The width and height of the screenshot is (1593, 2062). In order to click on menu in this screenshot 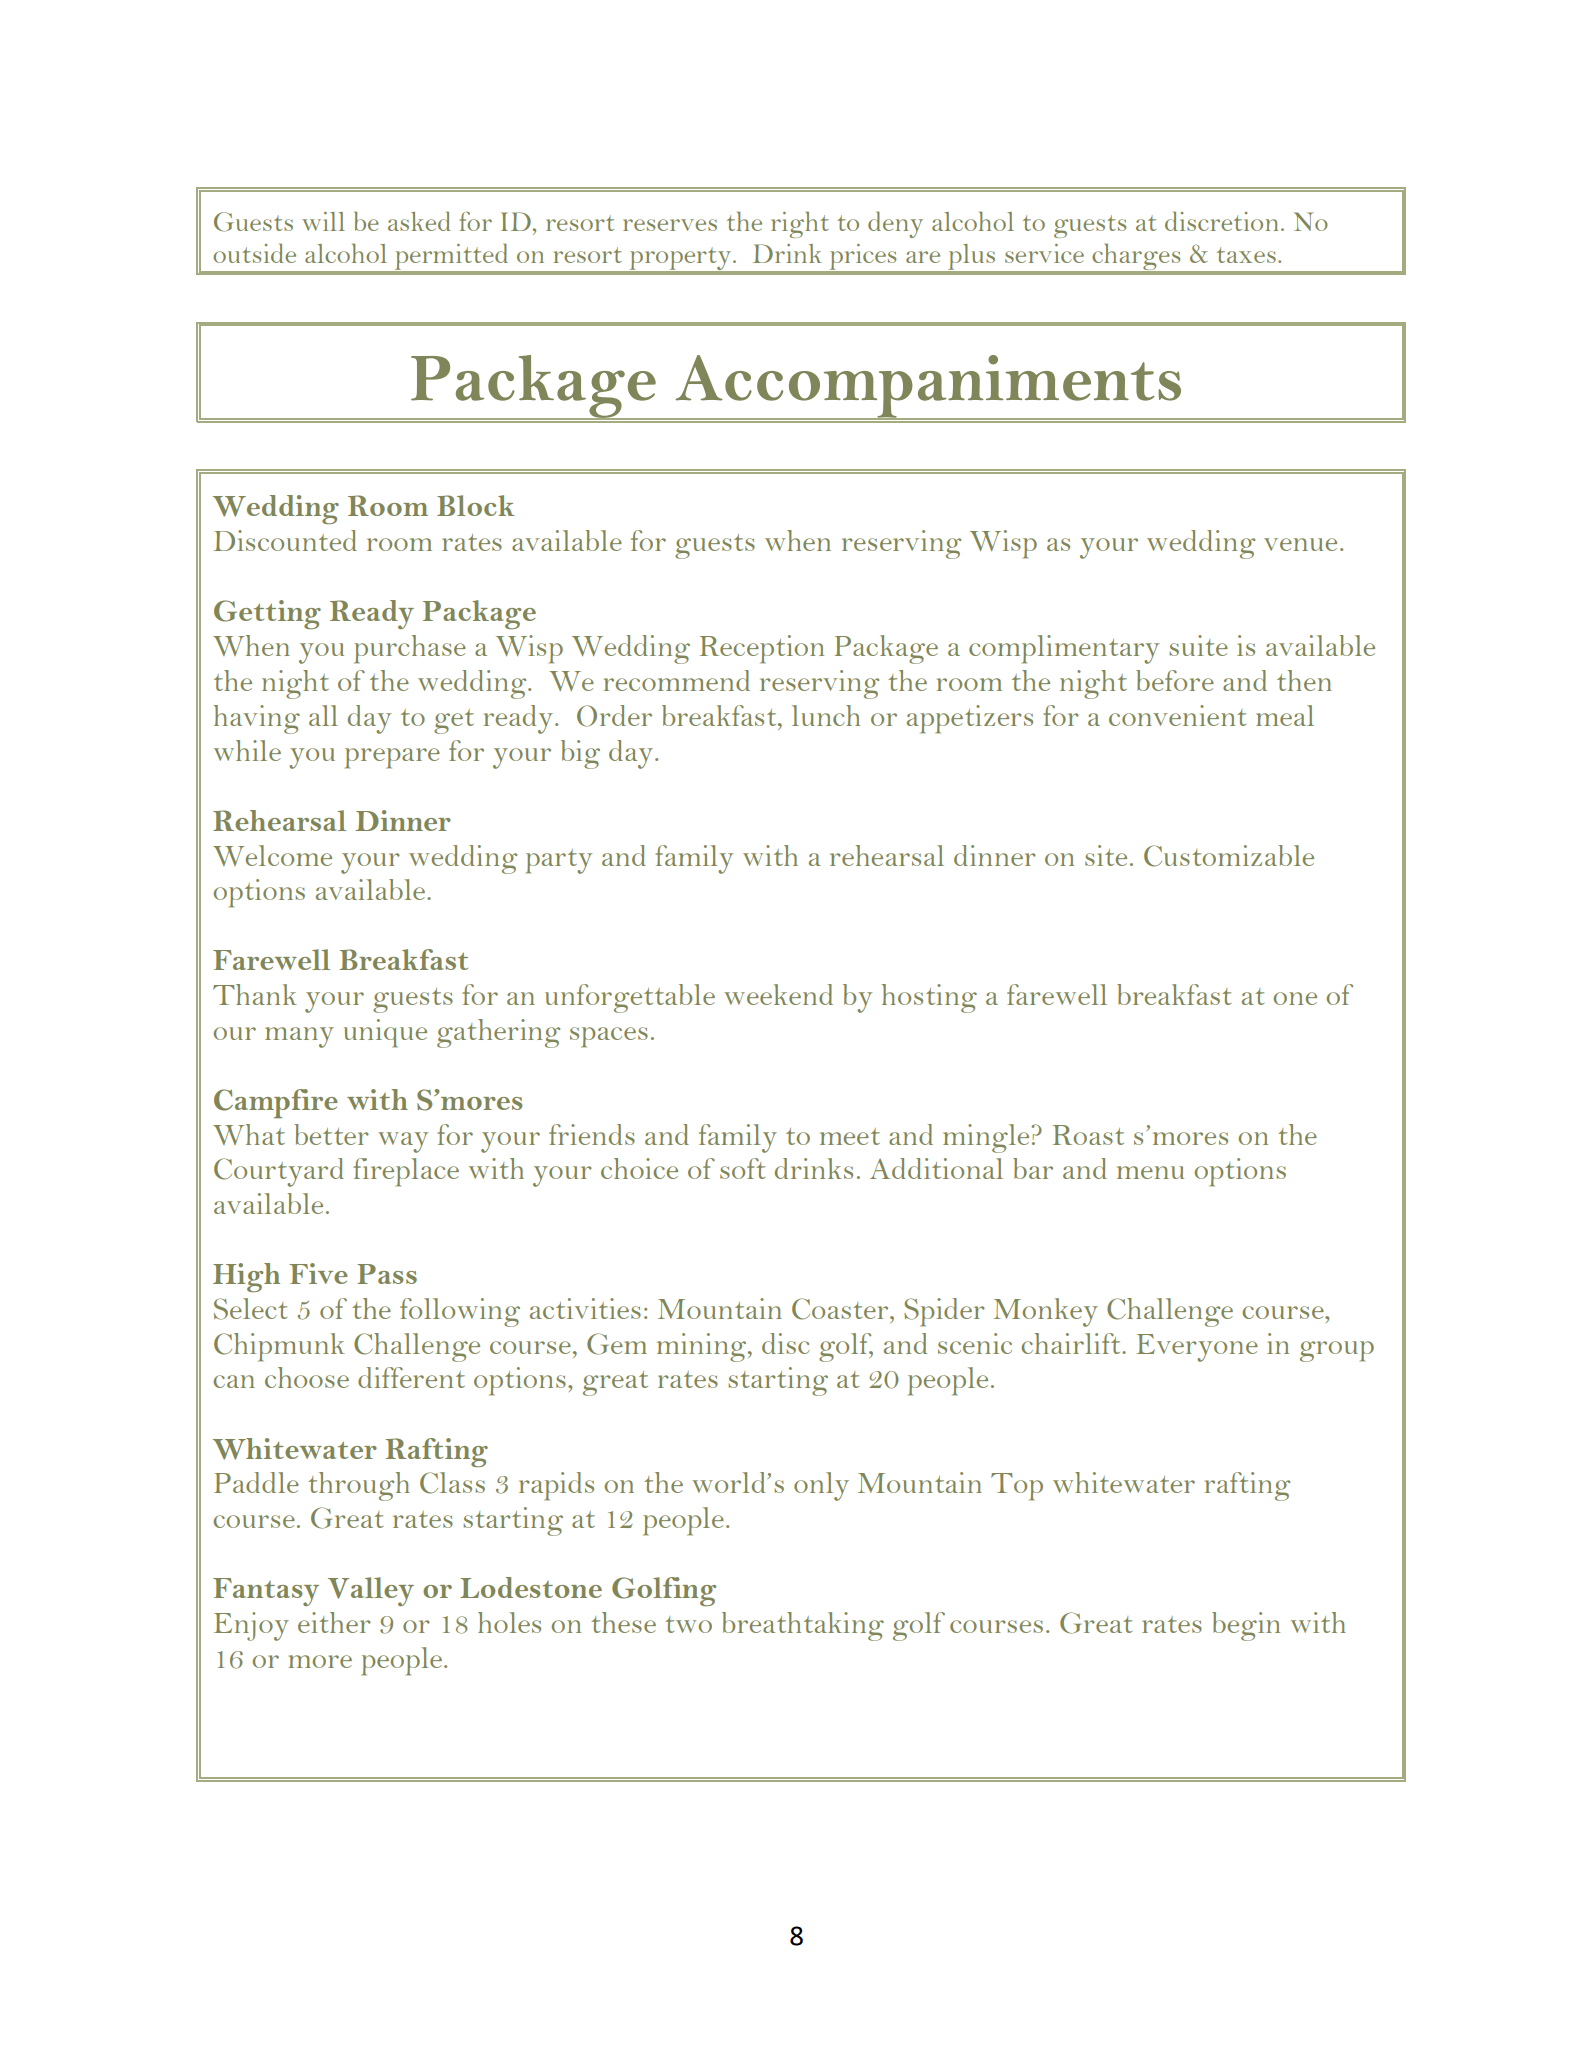, I will do `click(1150, 1172)`.
